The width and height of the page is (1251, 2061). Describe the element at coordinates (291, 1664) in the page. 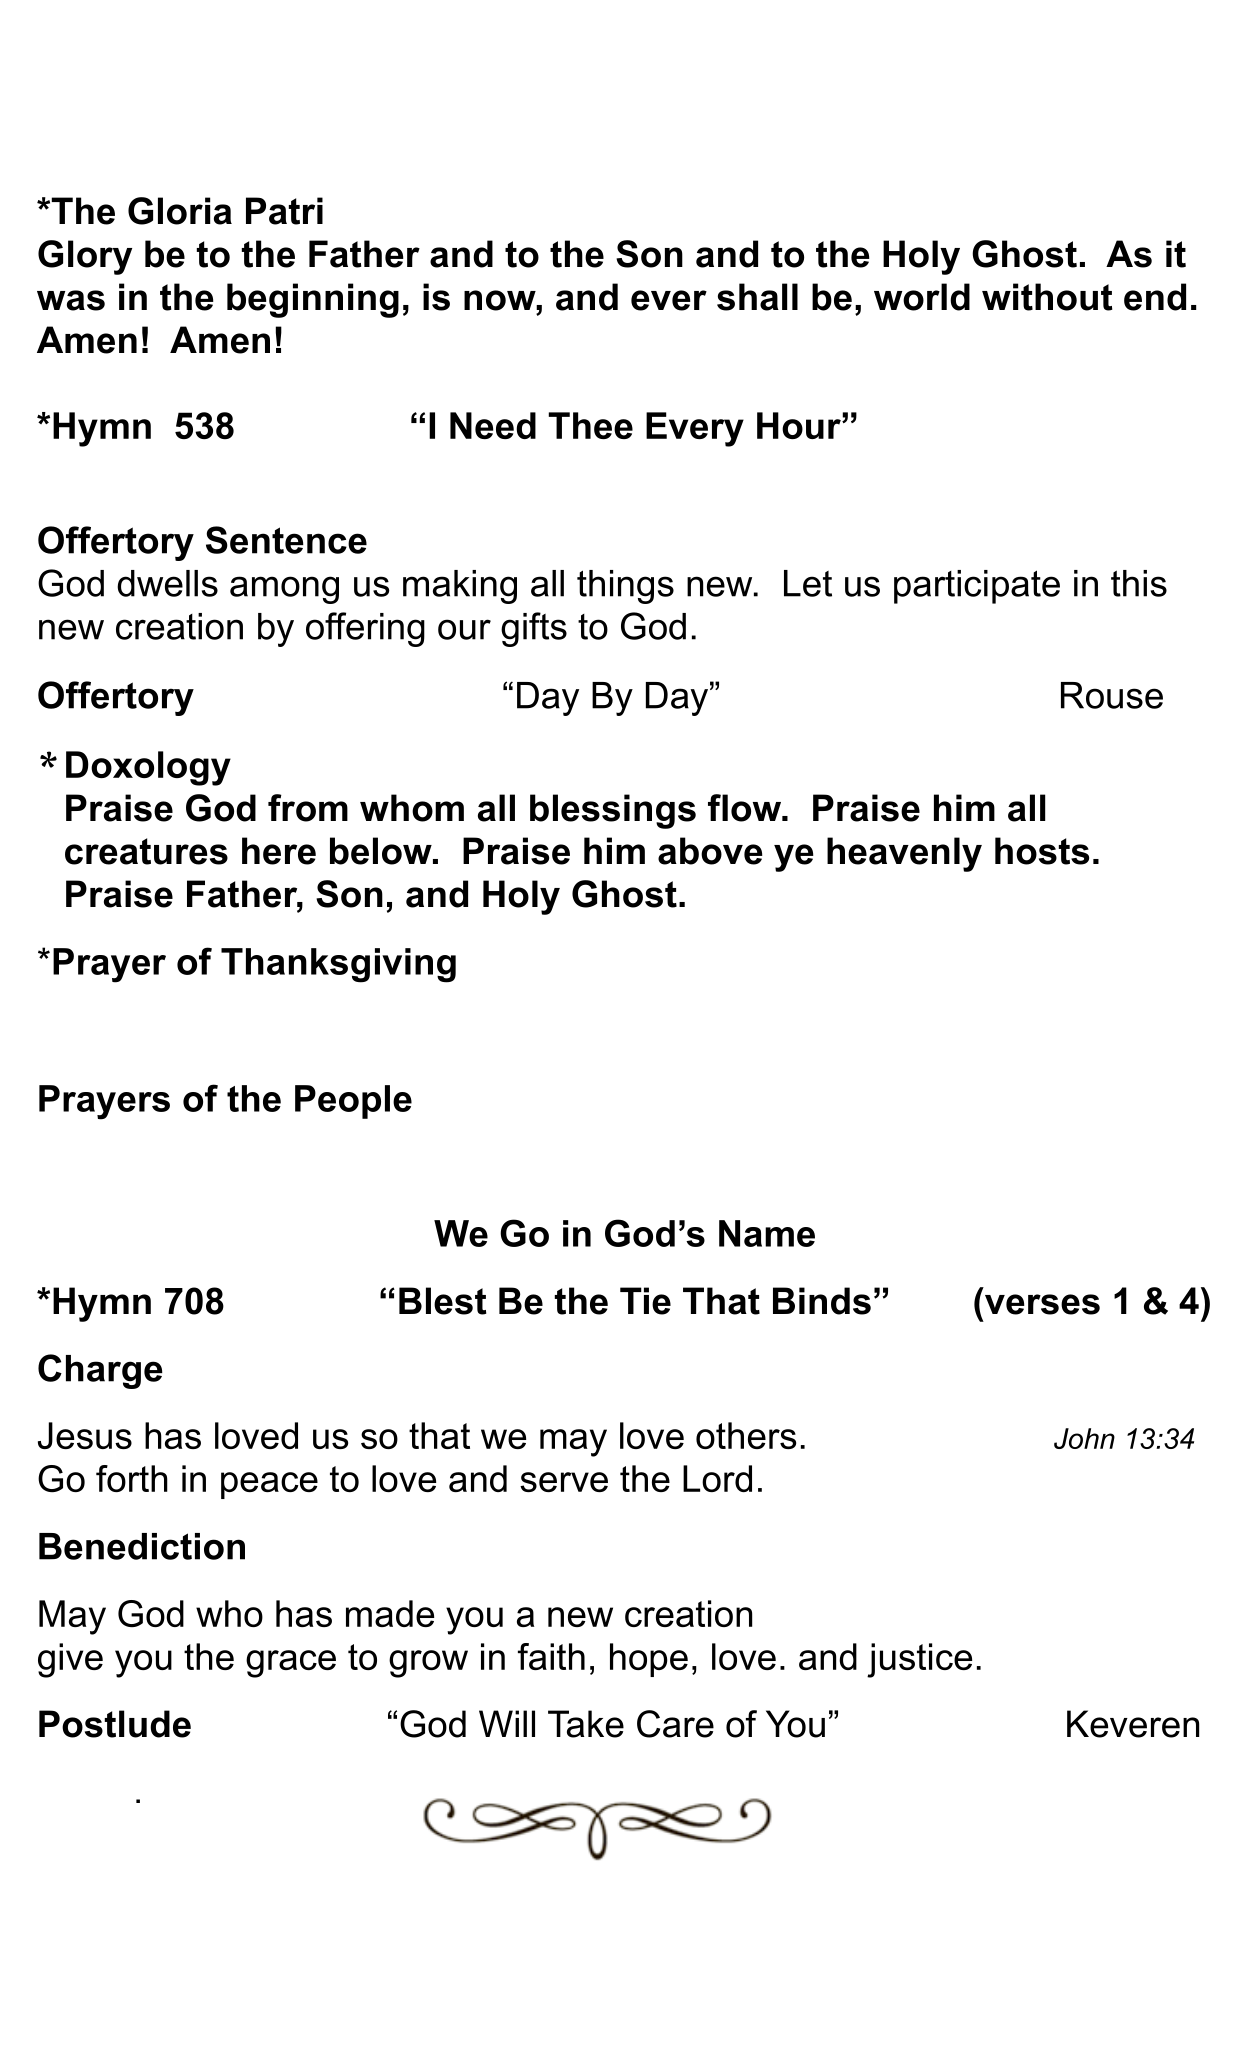

I see `grace` at that location.
